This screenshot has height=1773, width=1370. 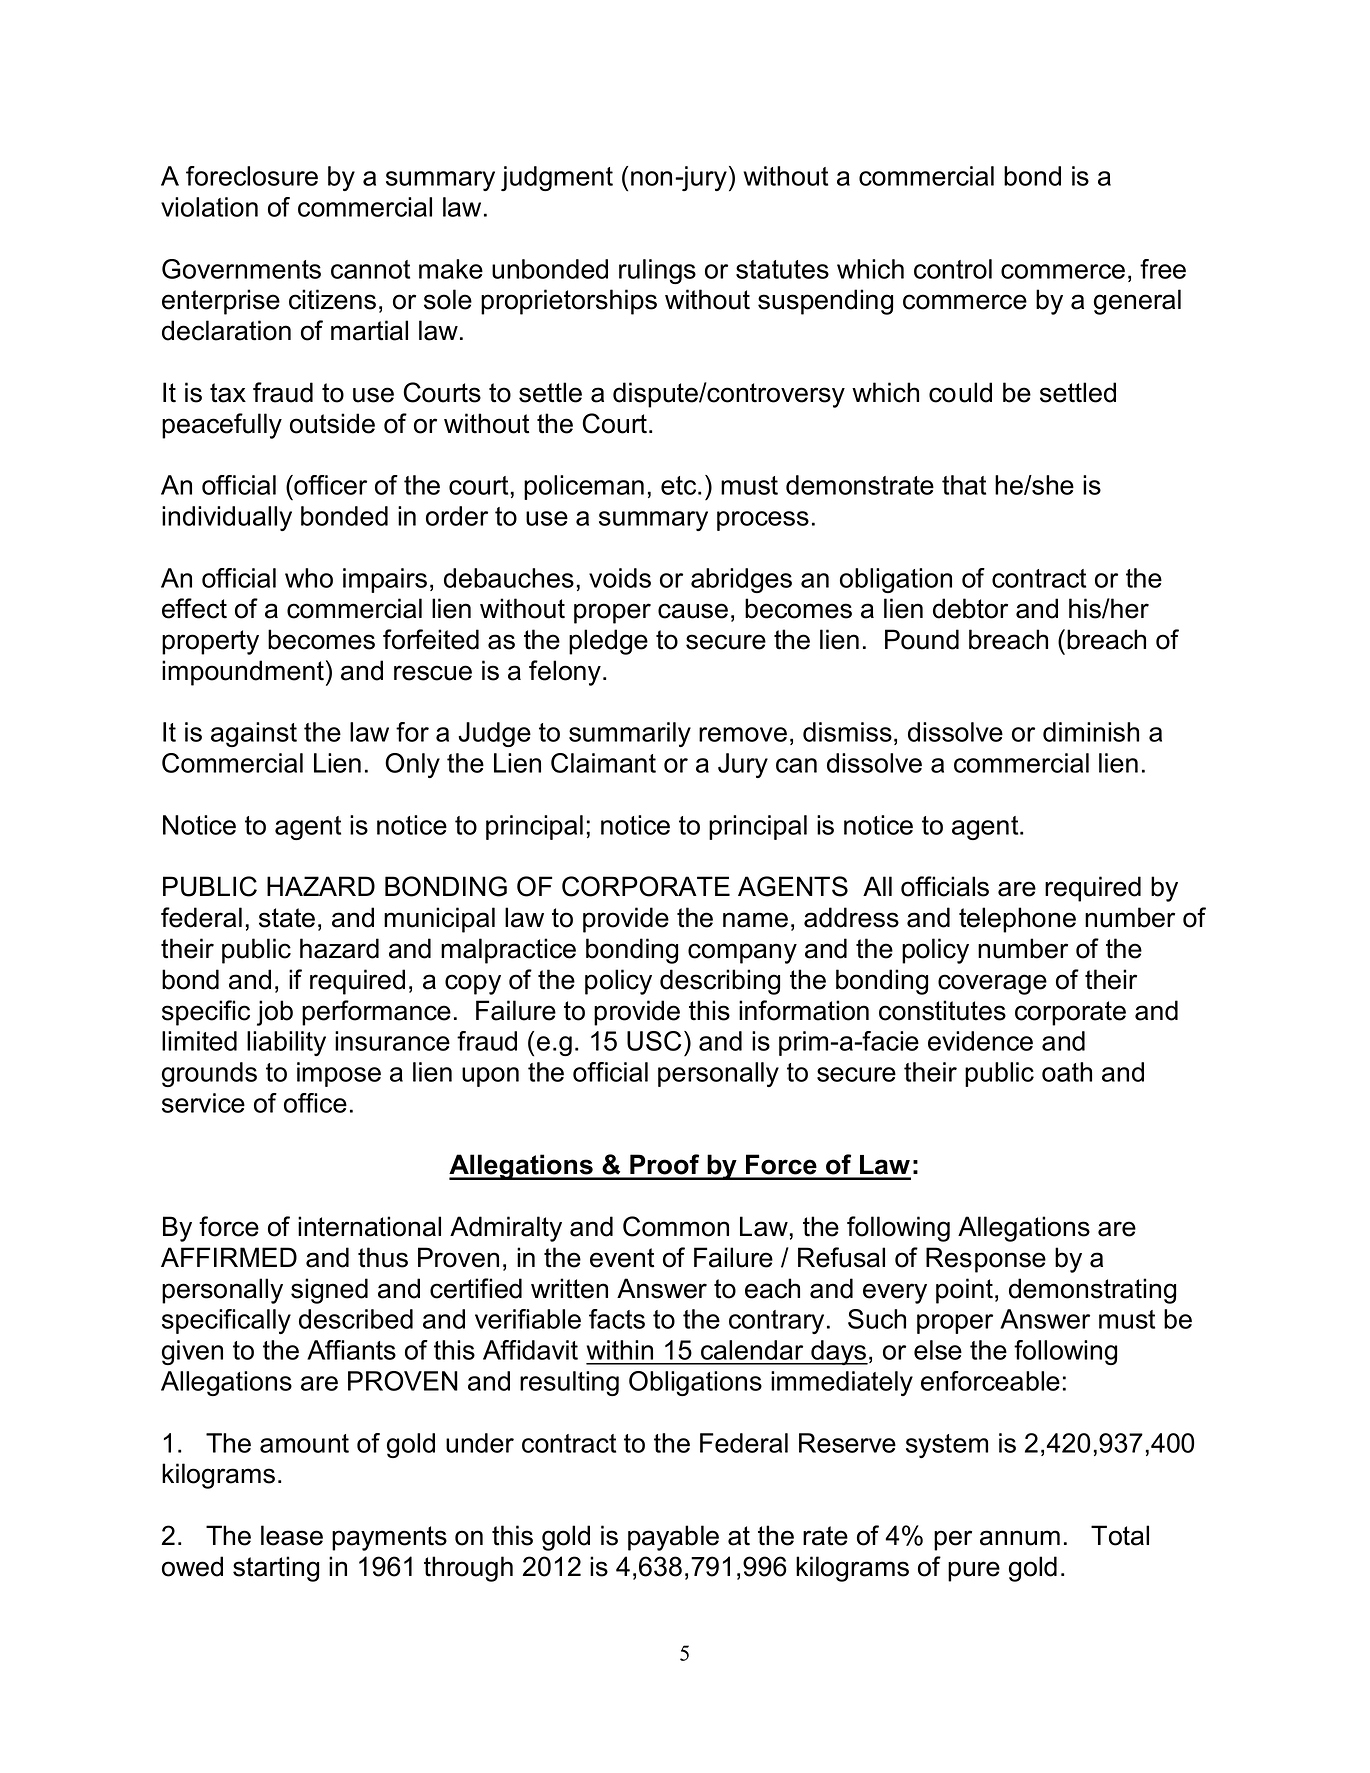 I want to click on lease, so click(x=292, y=1535).
